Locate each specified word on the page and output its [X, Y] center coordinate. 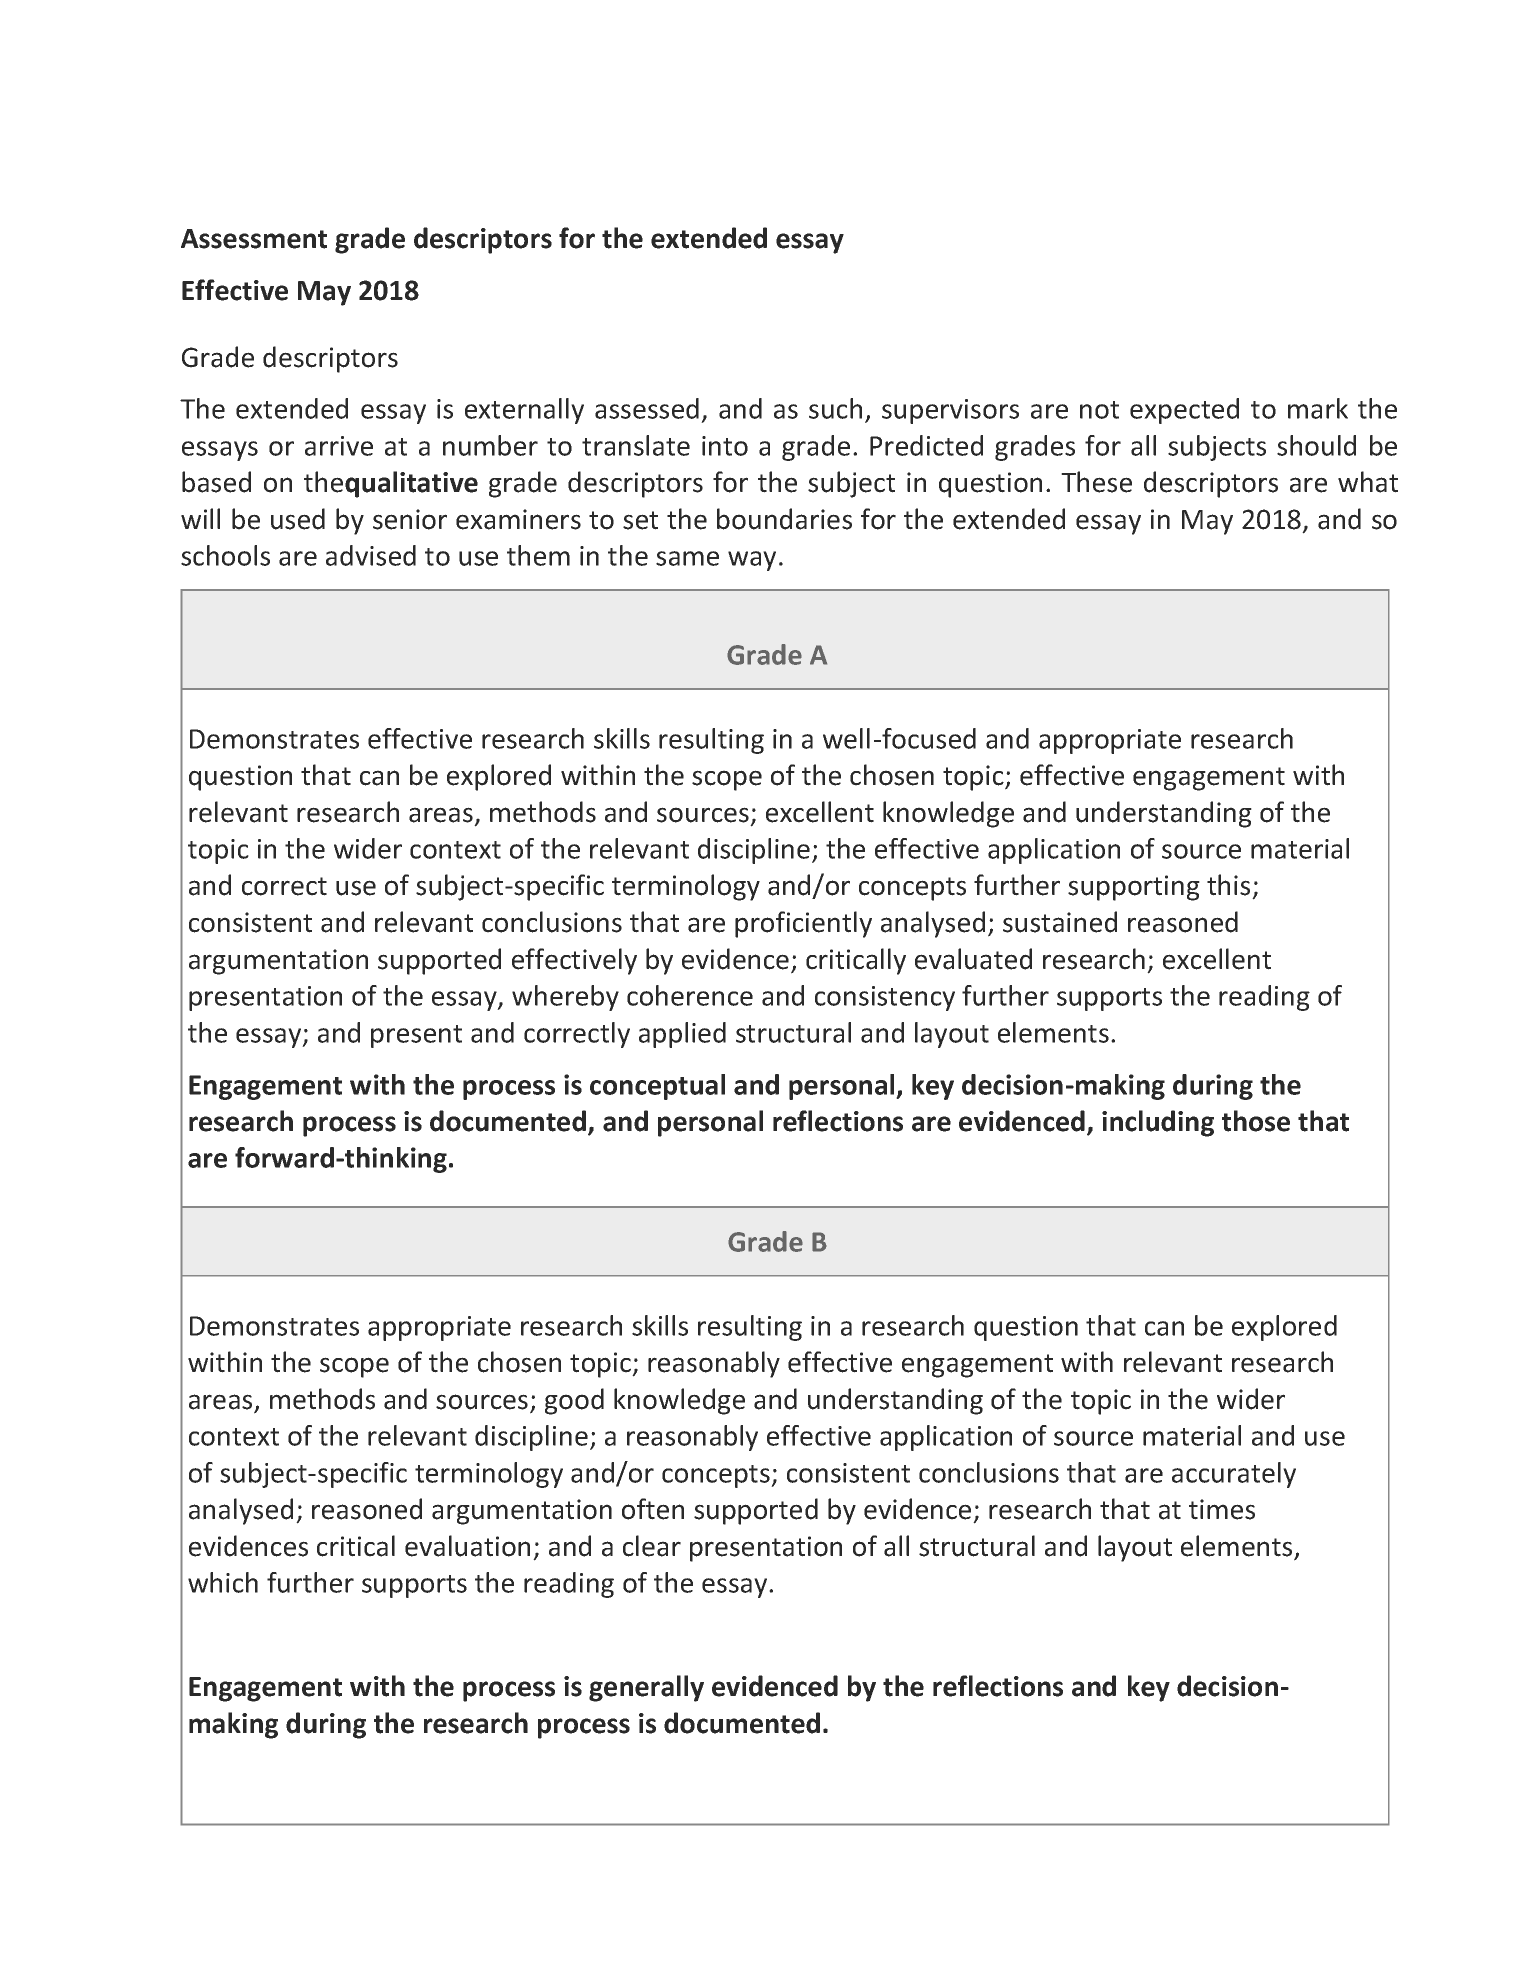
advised [371, 555]
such [835, 408]
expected [1184, 411]
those [1256, 1121]
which [223, 1582]
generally [646, 1688]
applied [682, 1035]
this [1228, 885]
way [752, 561]
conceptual [657, 1087]
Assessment [254, 239]
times [1222, 1509]
